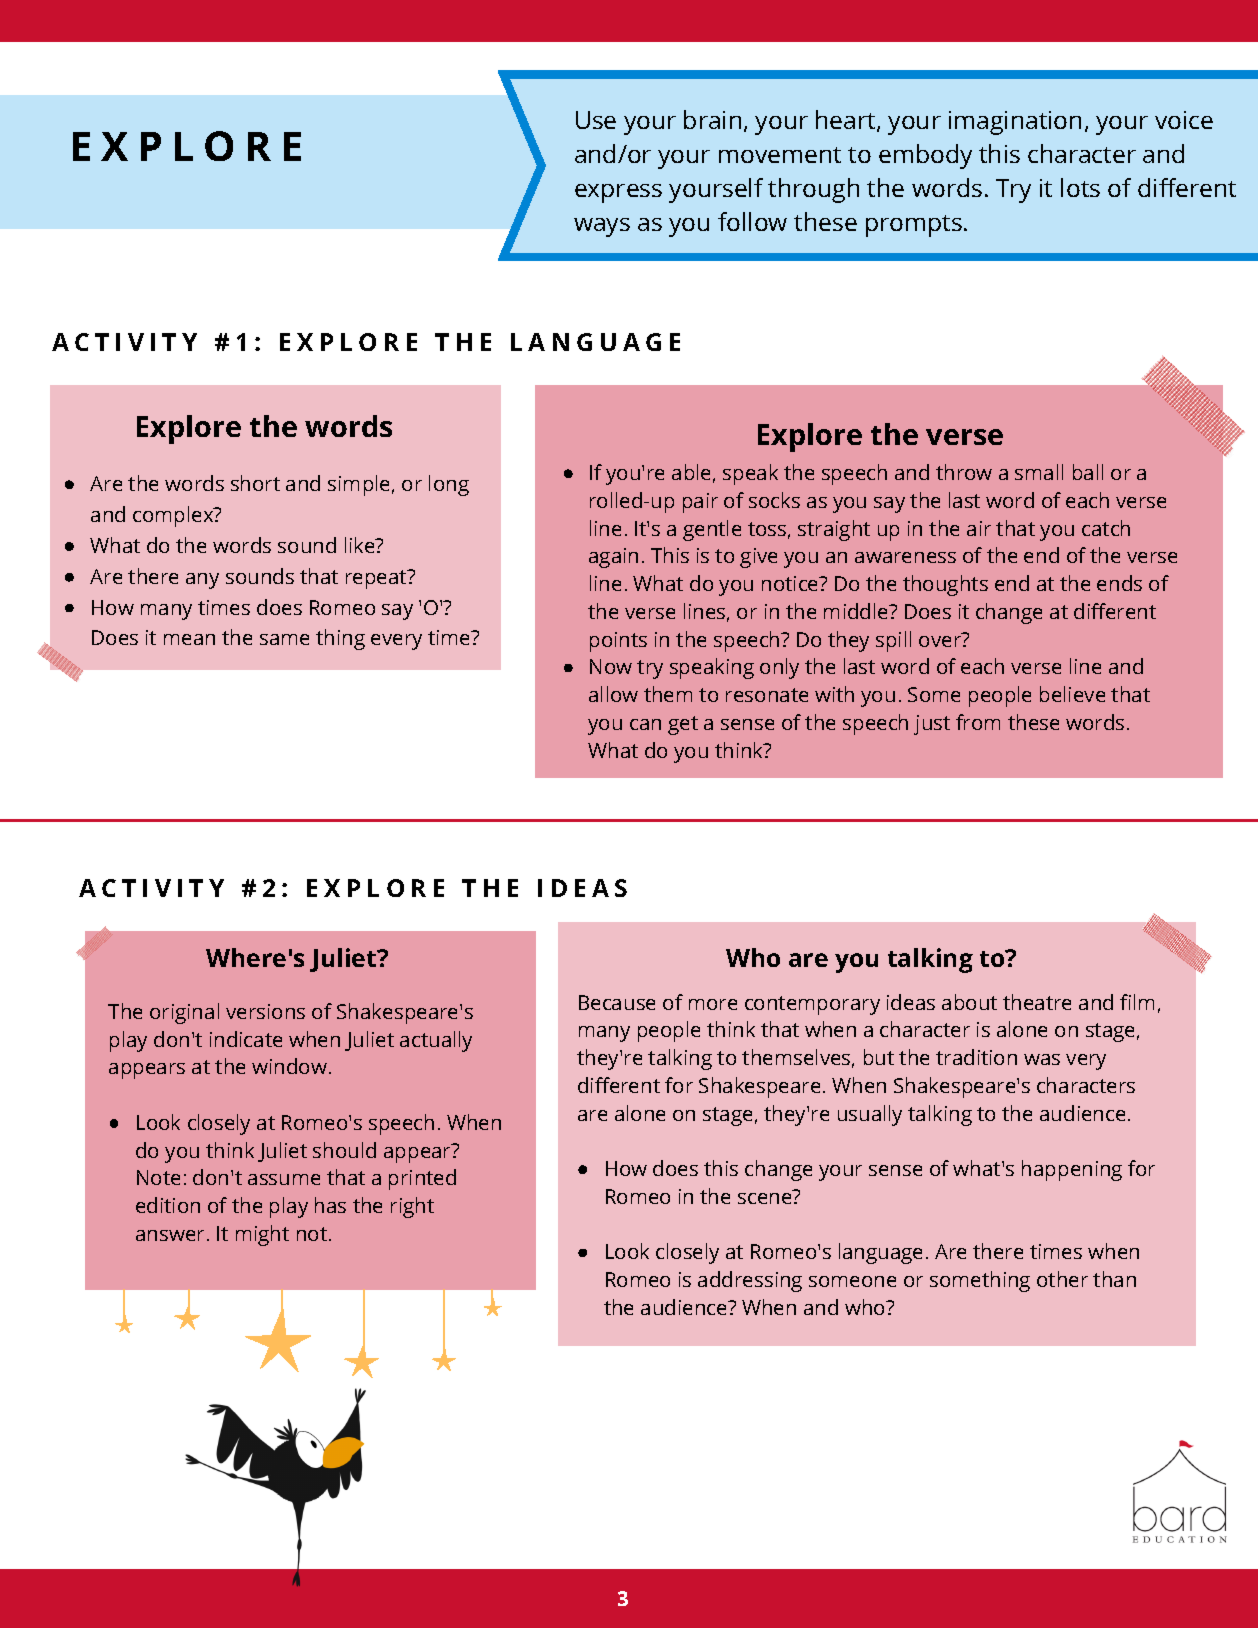  What do you see at coordinates (1062, 1279) in the image?
I see `other` at bounding box center [1062, 1279].
